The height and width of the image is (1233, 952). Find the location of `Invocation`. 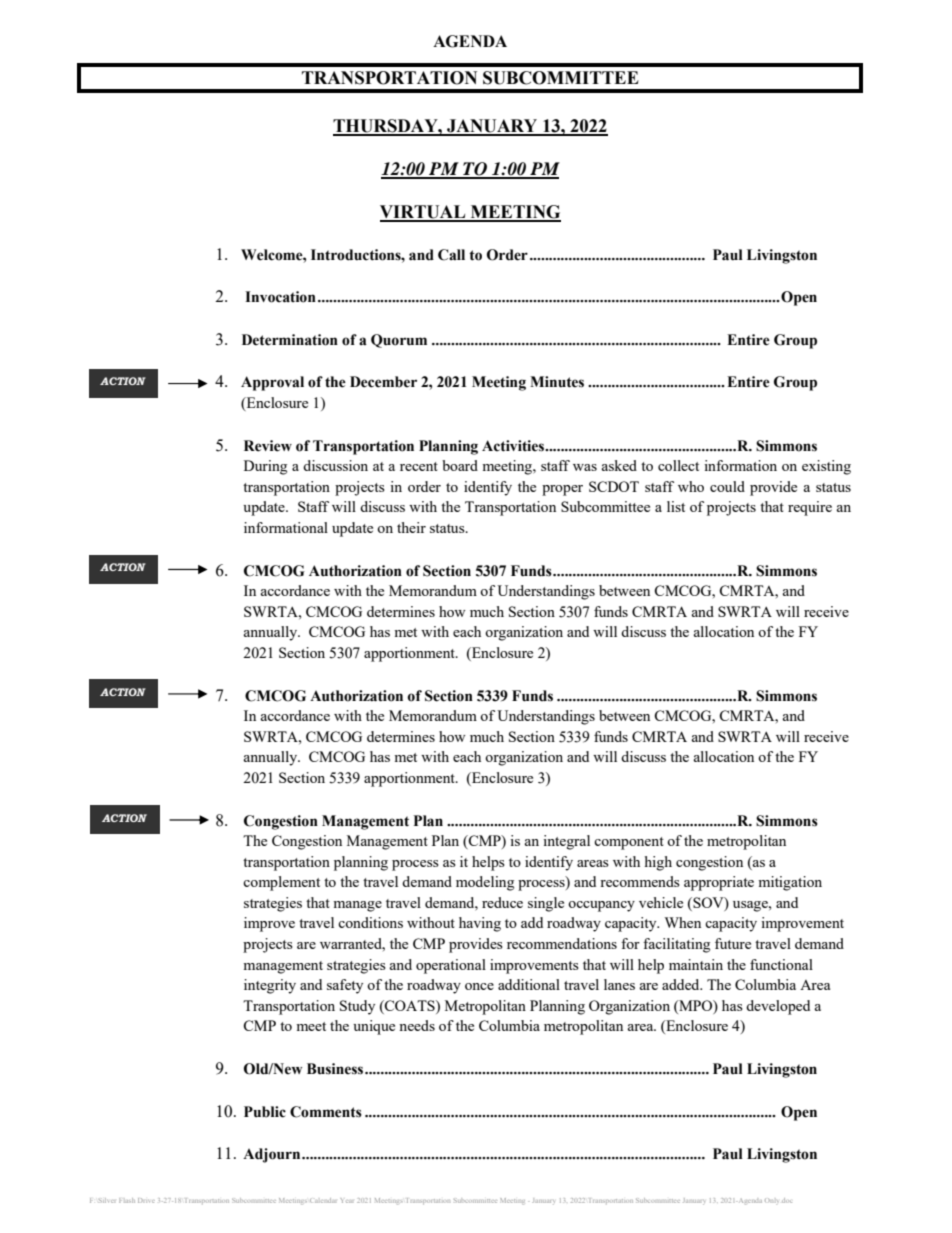

Invocation is located at coordinates (280, 297).
